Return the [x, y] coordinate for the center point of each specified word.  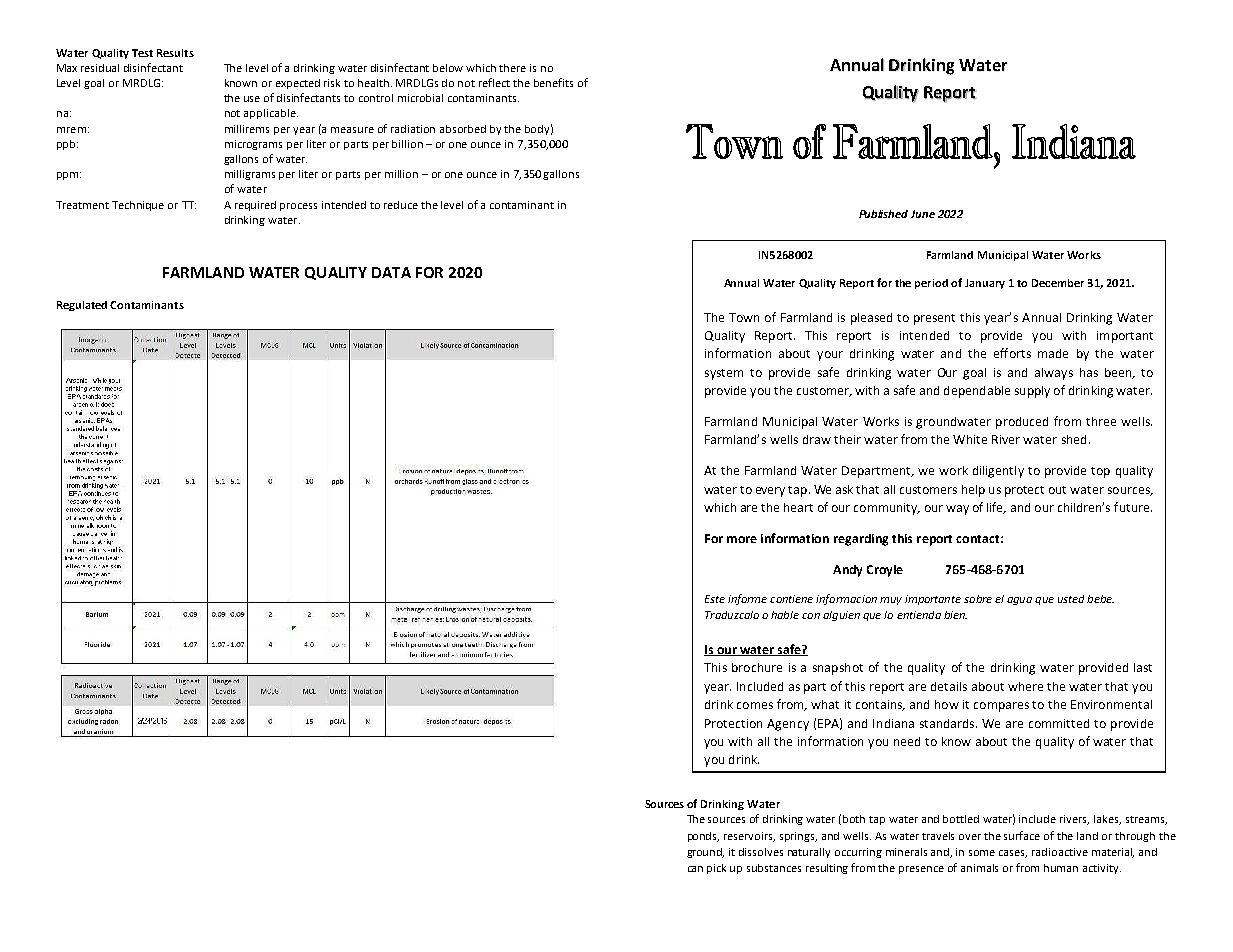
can [695, 869]
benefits [553, 82]
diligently [998, 472]
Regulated [82, 306]
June [923, 214]
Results [175, 53]
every [770, 492]
